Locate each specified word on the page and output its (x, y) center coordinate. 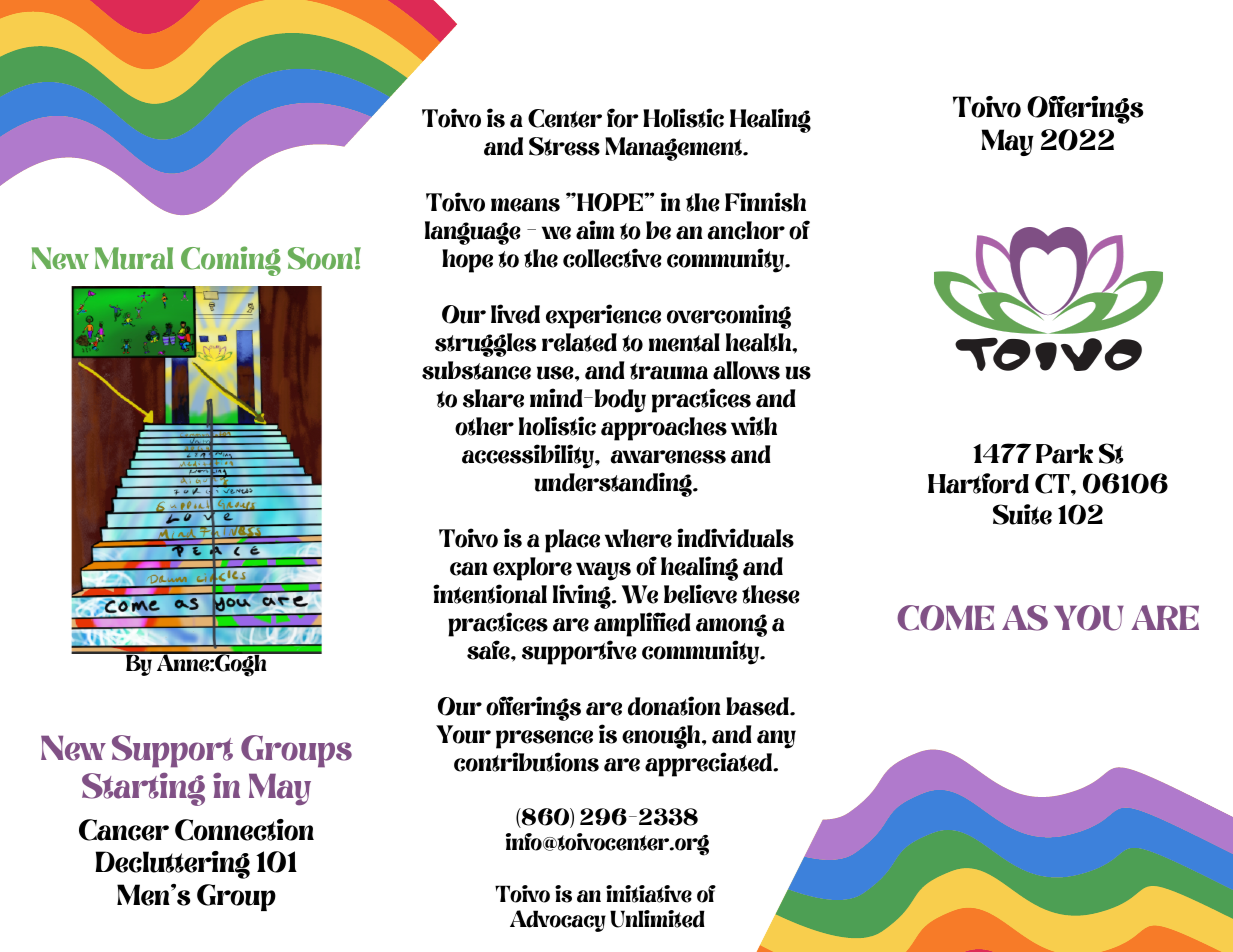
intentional (490, 594)
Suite (1022, 514)
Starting (143, 789)
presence (544, 739)
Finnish (765, 202)
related (579, 342)
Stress (564, 146)
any (776, 739)
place (572, 541)
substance (476, 370)
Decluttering (172, 865)
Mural (134, 258)
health (760, 342)
